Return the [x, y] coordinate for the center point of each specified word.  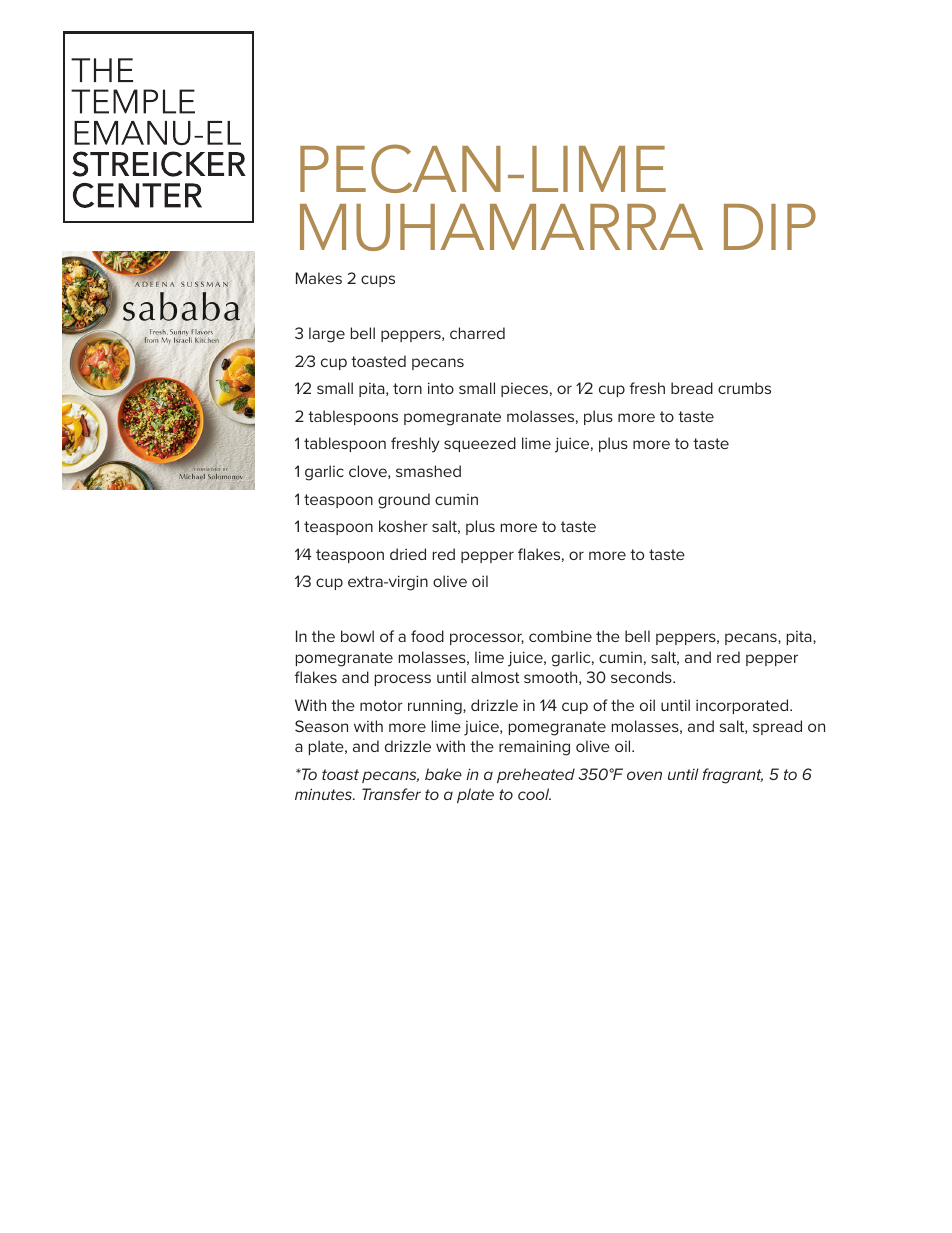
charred [477, 333]
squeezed [480, 444]
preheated [536, 775]
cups [378, 281]
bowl [357, 636]
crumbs [744, 388]
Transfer [391, 794]
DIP [770, 227]
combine [560, 636]
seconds [642, 677]
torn [407, 388]
